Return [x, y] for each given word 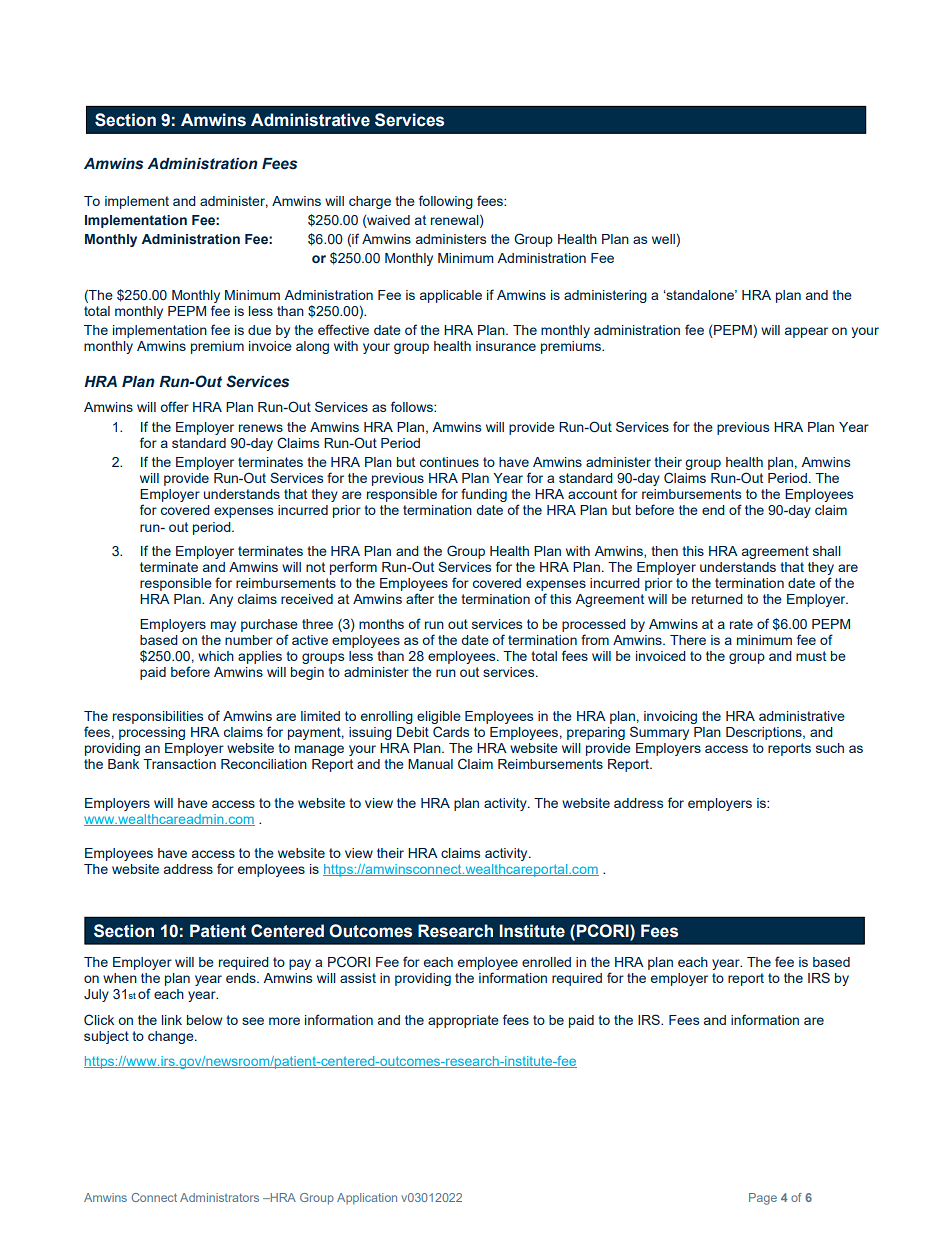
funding [484, 495]
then [664, 551]
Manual [430, 764]
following [446, 202]
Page [763, 1199]
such [830, 748]
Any [221, 600]
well [664, 240]
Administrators [219, 1197]
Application [367, 1199]
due [259, 330]
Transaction [179, 764]
